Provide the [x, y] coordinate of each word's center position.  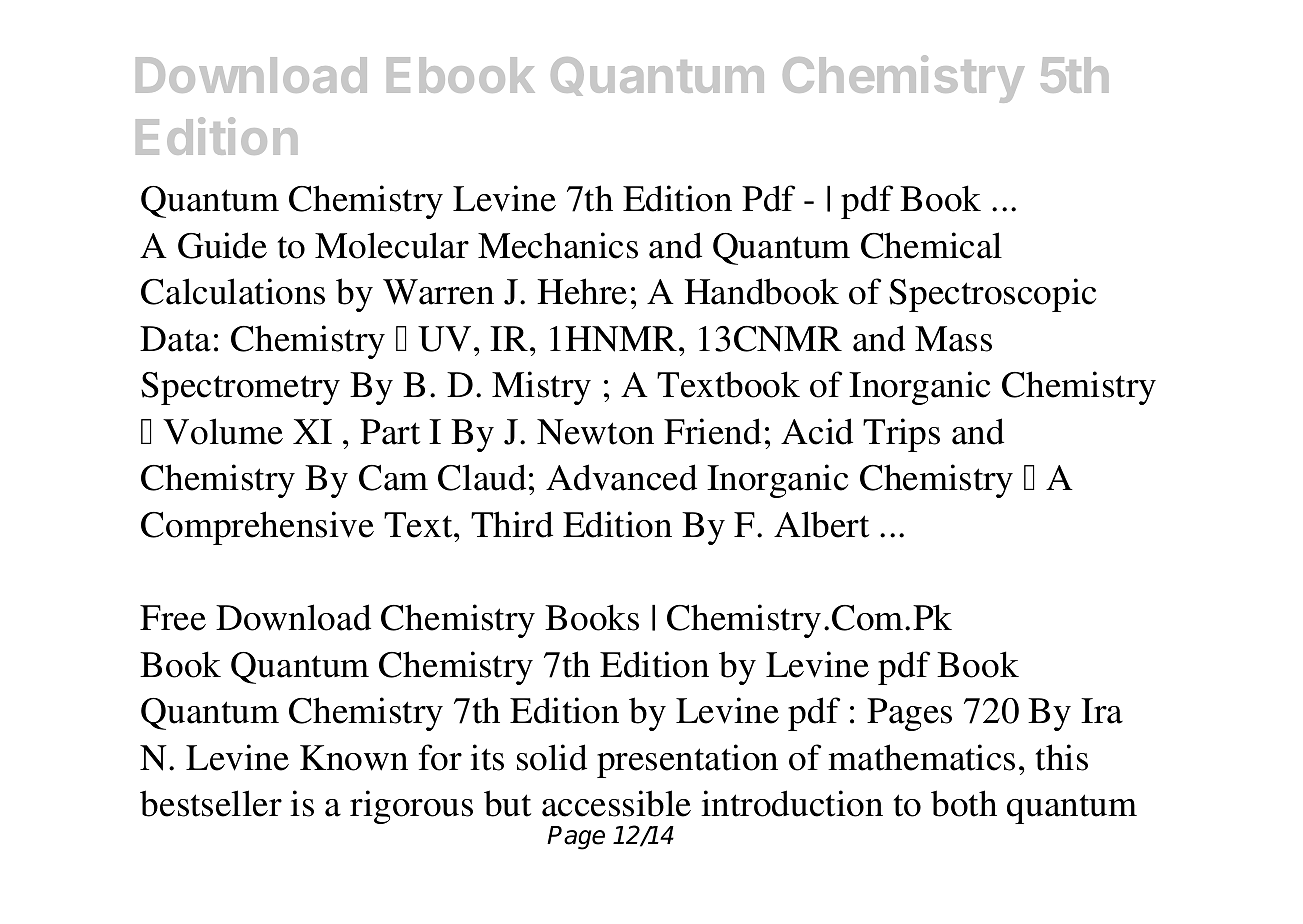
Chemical [931, 245]
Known [354, 758]
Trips [901, 435]
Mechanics [558, 245]
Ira [1102, 711]
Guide [222, 245]
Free [173, 618]
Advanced [621, 477]
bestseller [211, 803]
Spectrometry [240, 388]
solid [552, 757]
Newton [595, 432]
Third [512, 524]
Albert [821, 524]
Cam [393, 478]
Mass [953, 339]
